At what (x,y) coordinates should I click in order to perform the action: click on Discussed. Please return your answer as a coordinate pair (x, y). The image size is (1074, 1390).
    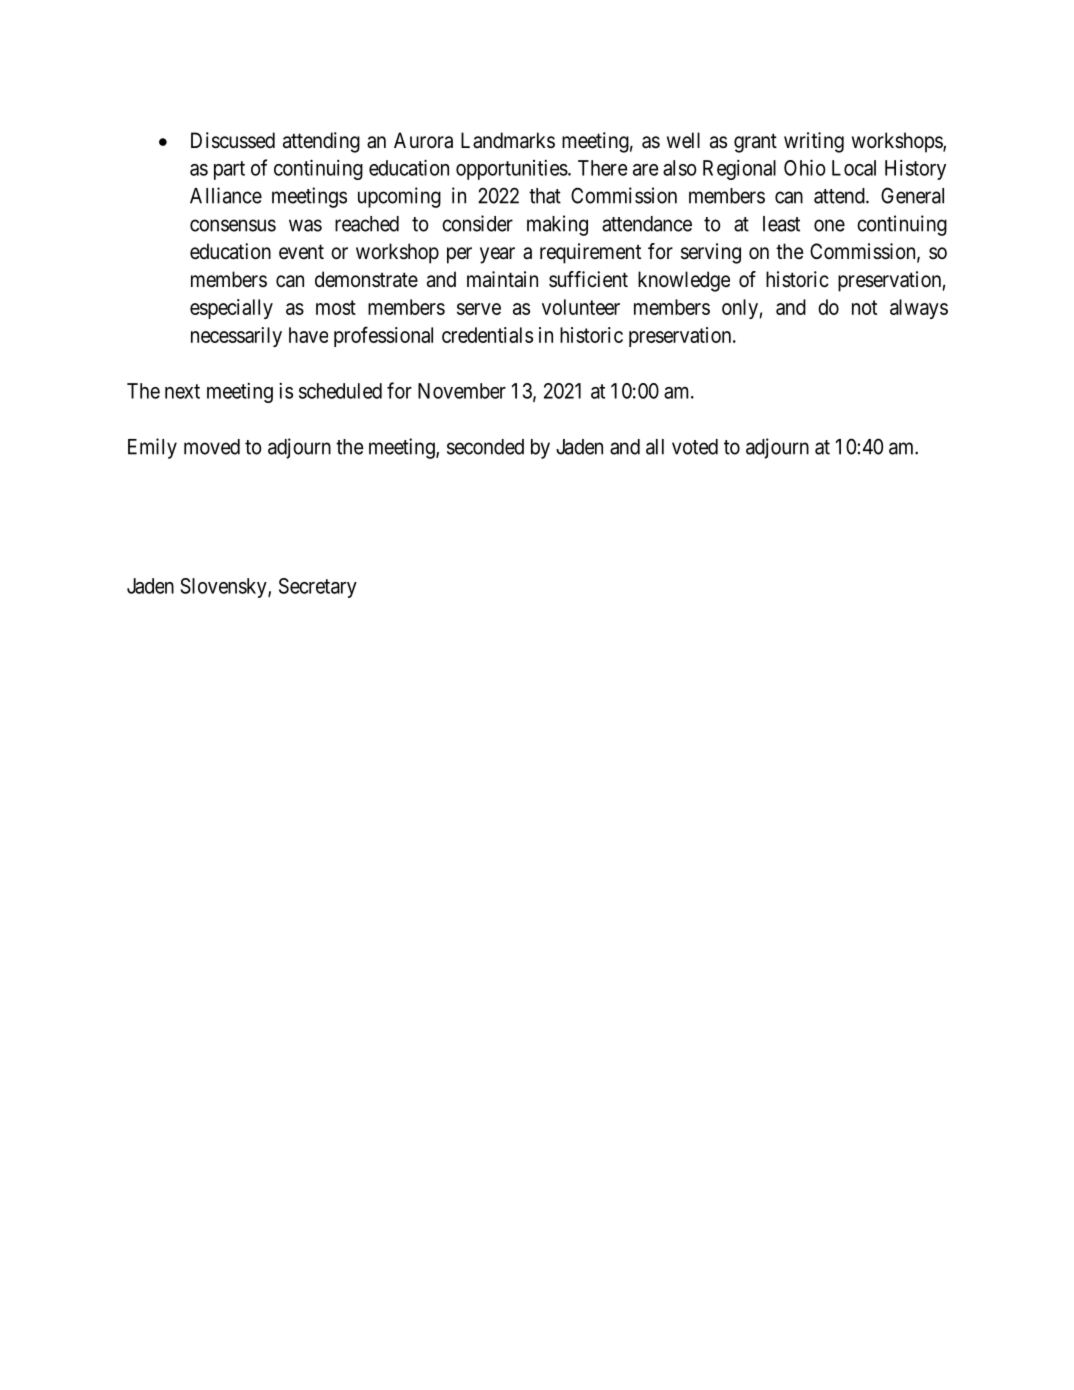
    Looking at the image, I should click on (233, 140).
